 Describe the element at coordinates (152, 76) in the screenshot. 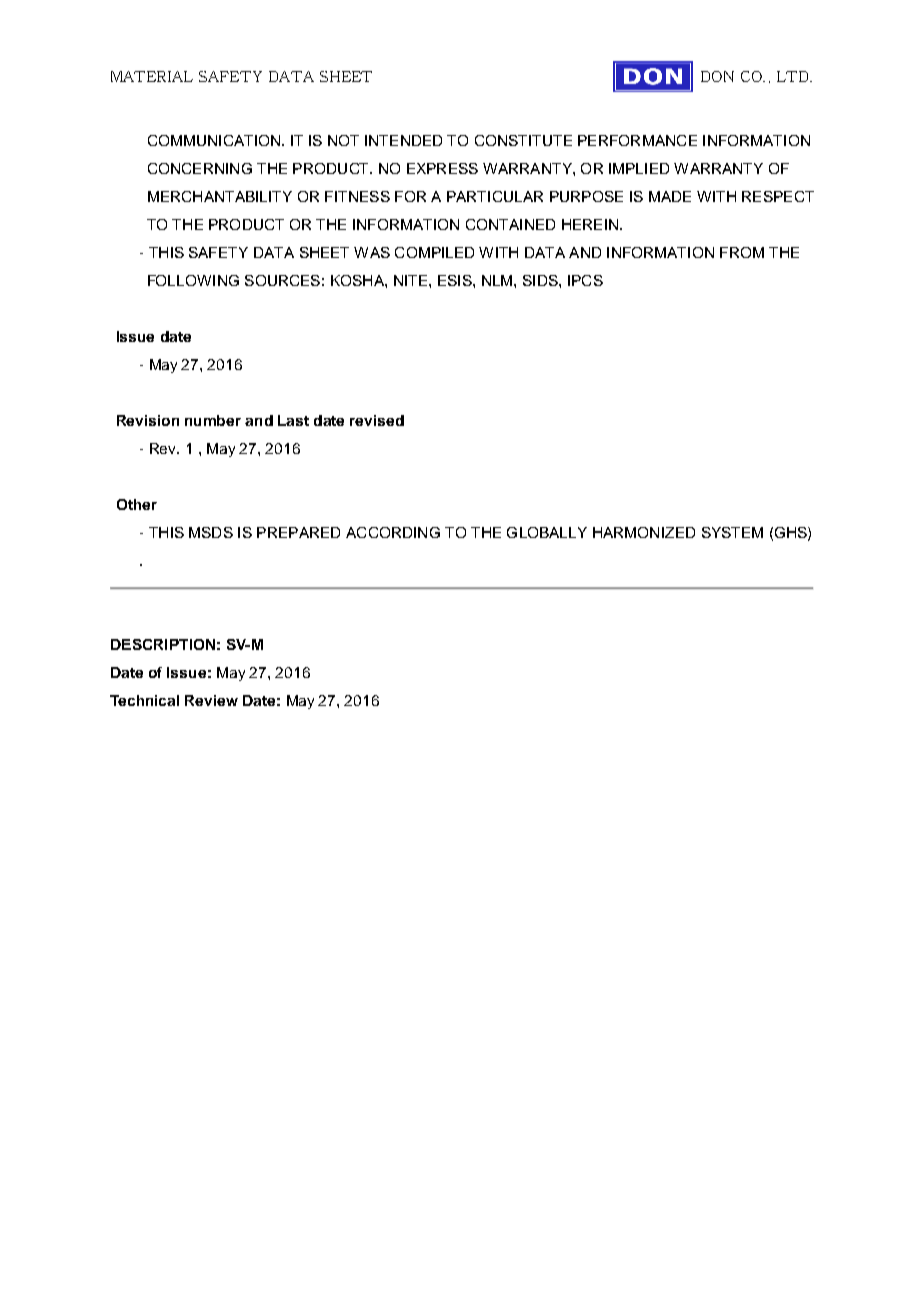

I see `MATERIAL` at that location.
